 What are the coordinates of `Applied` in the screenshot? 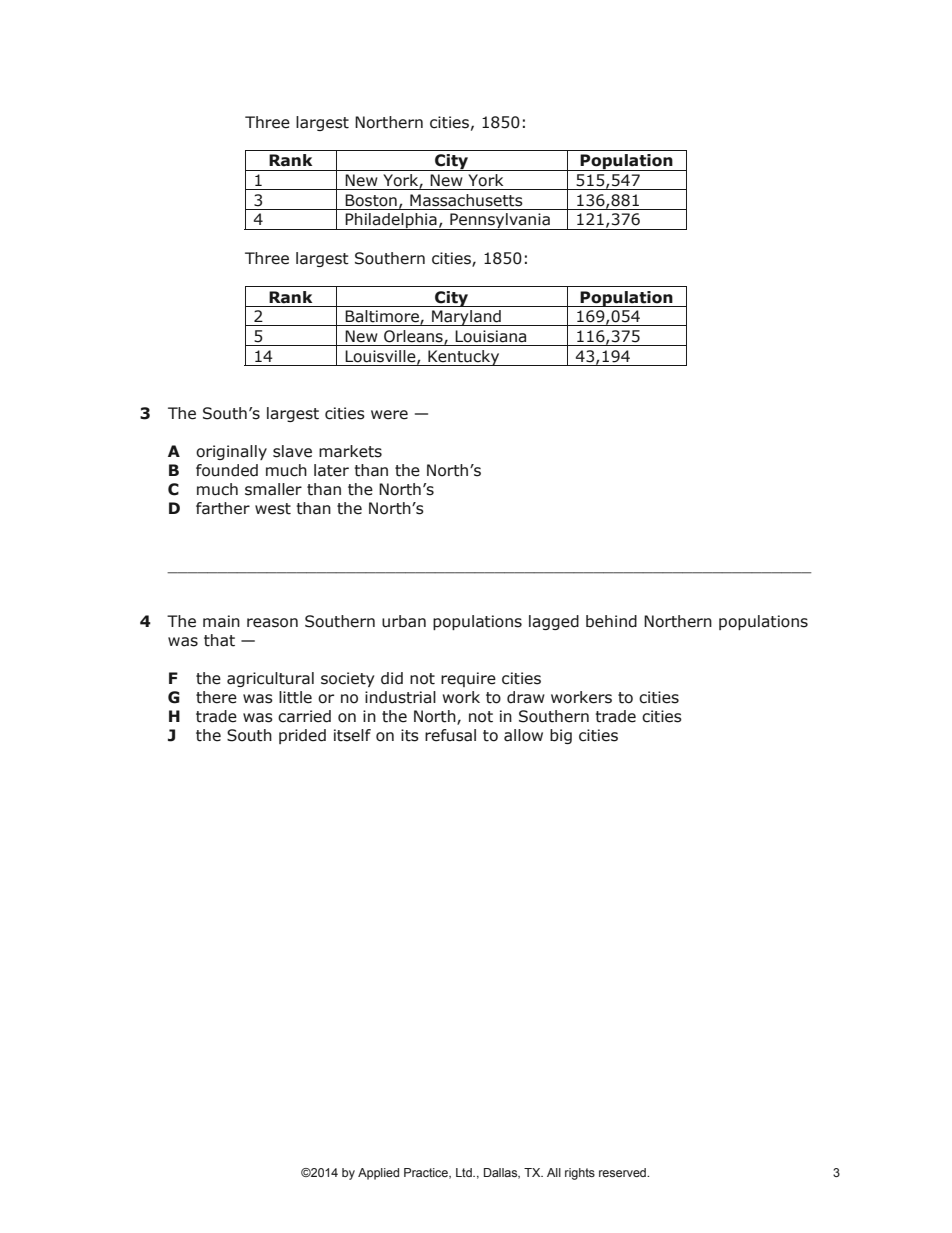 It's located at (378, 1174).
